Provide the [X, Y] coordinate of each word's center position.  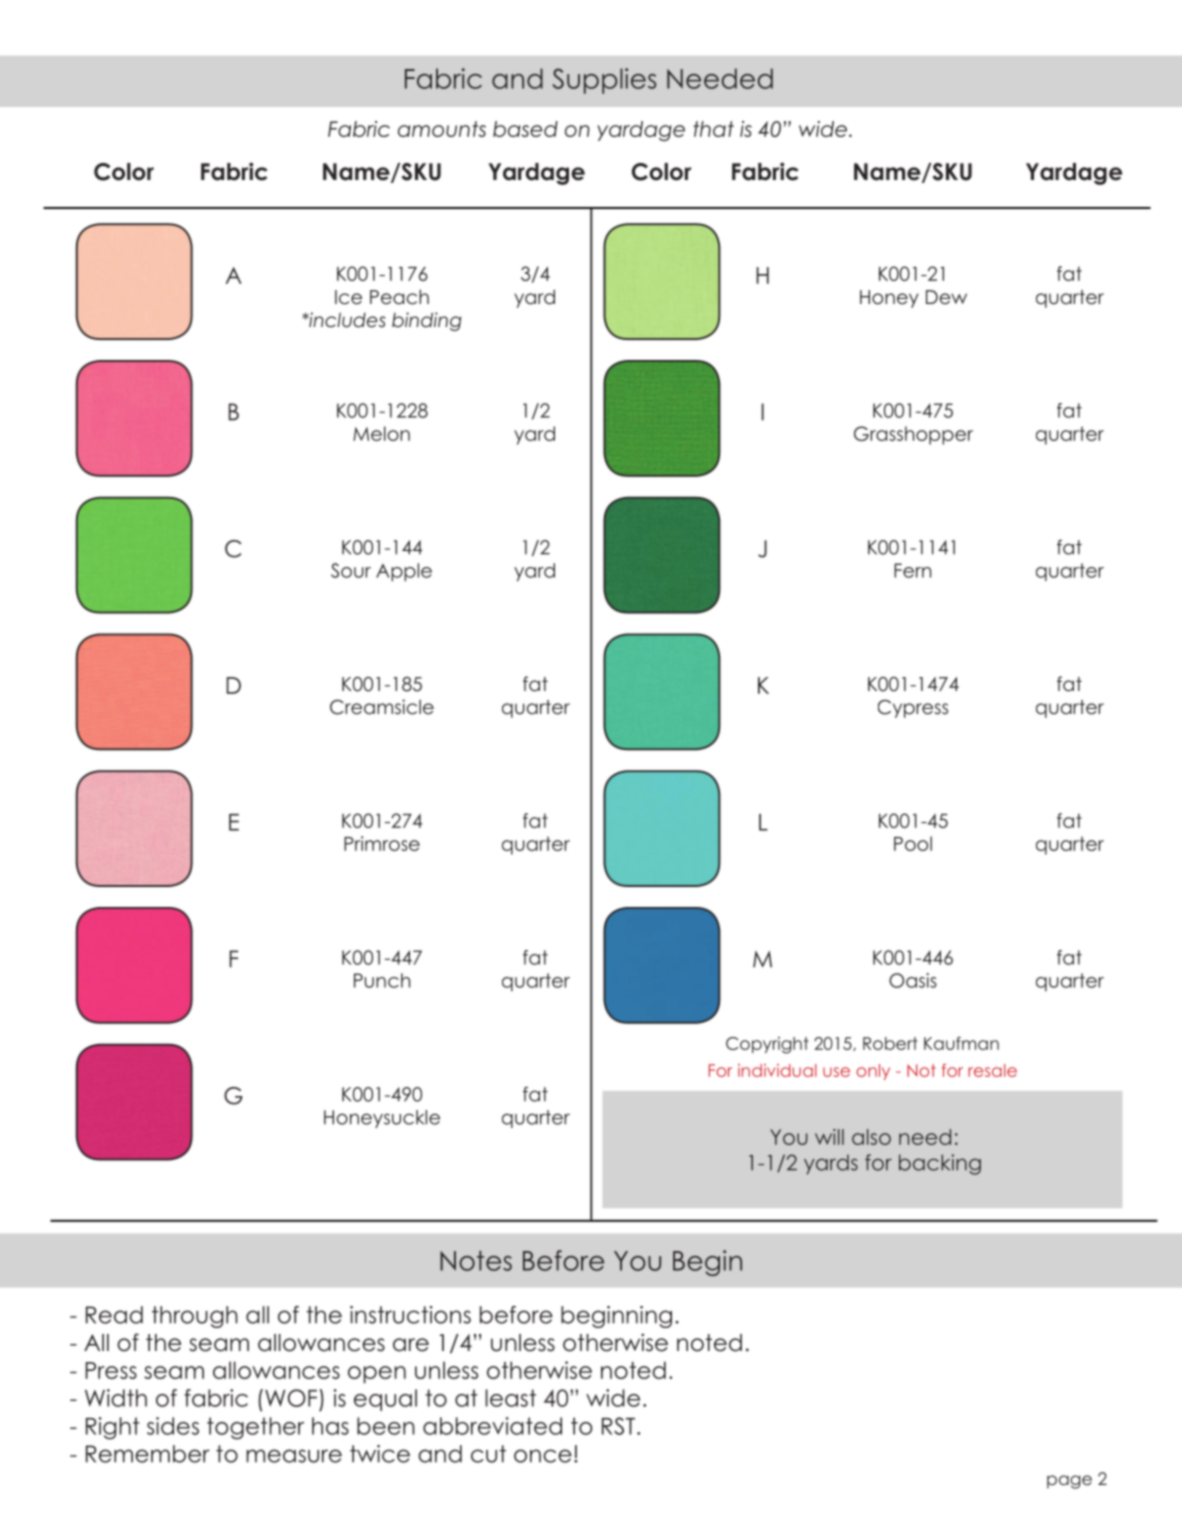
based [525, 129]
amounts [442, 129]
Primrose [382, 843]
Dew [946, 297]
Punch [382, 980]
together [255, 1428]
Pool [913, 843]
